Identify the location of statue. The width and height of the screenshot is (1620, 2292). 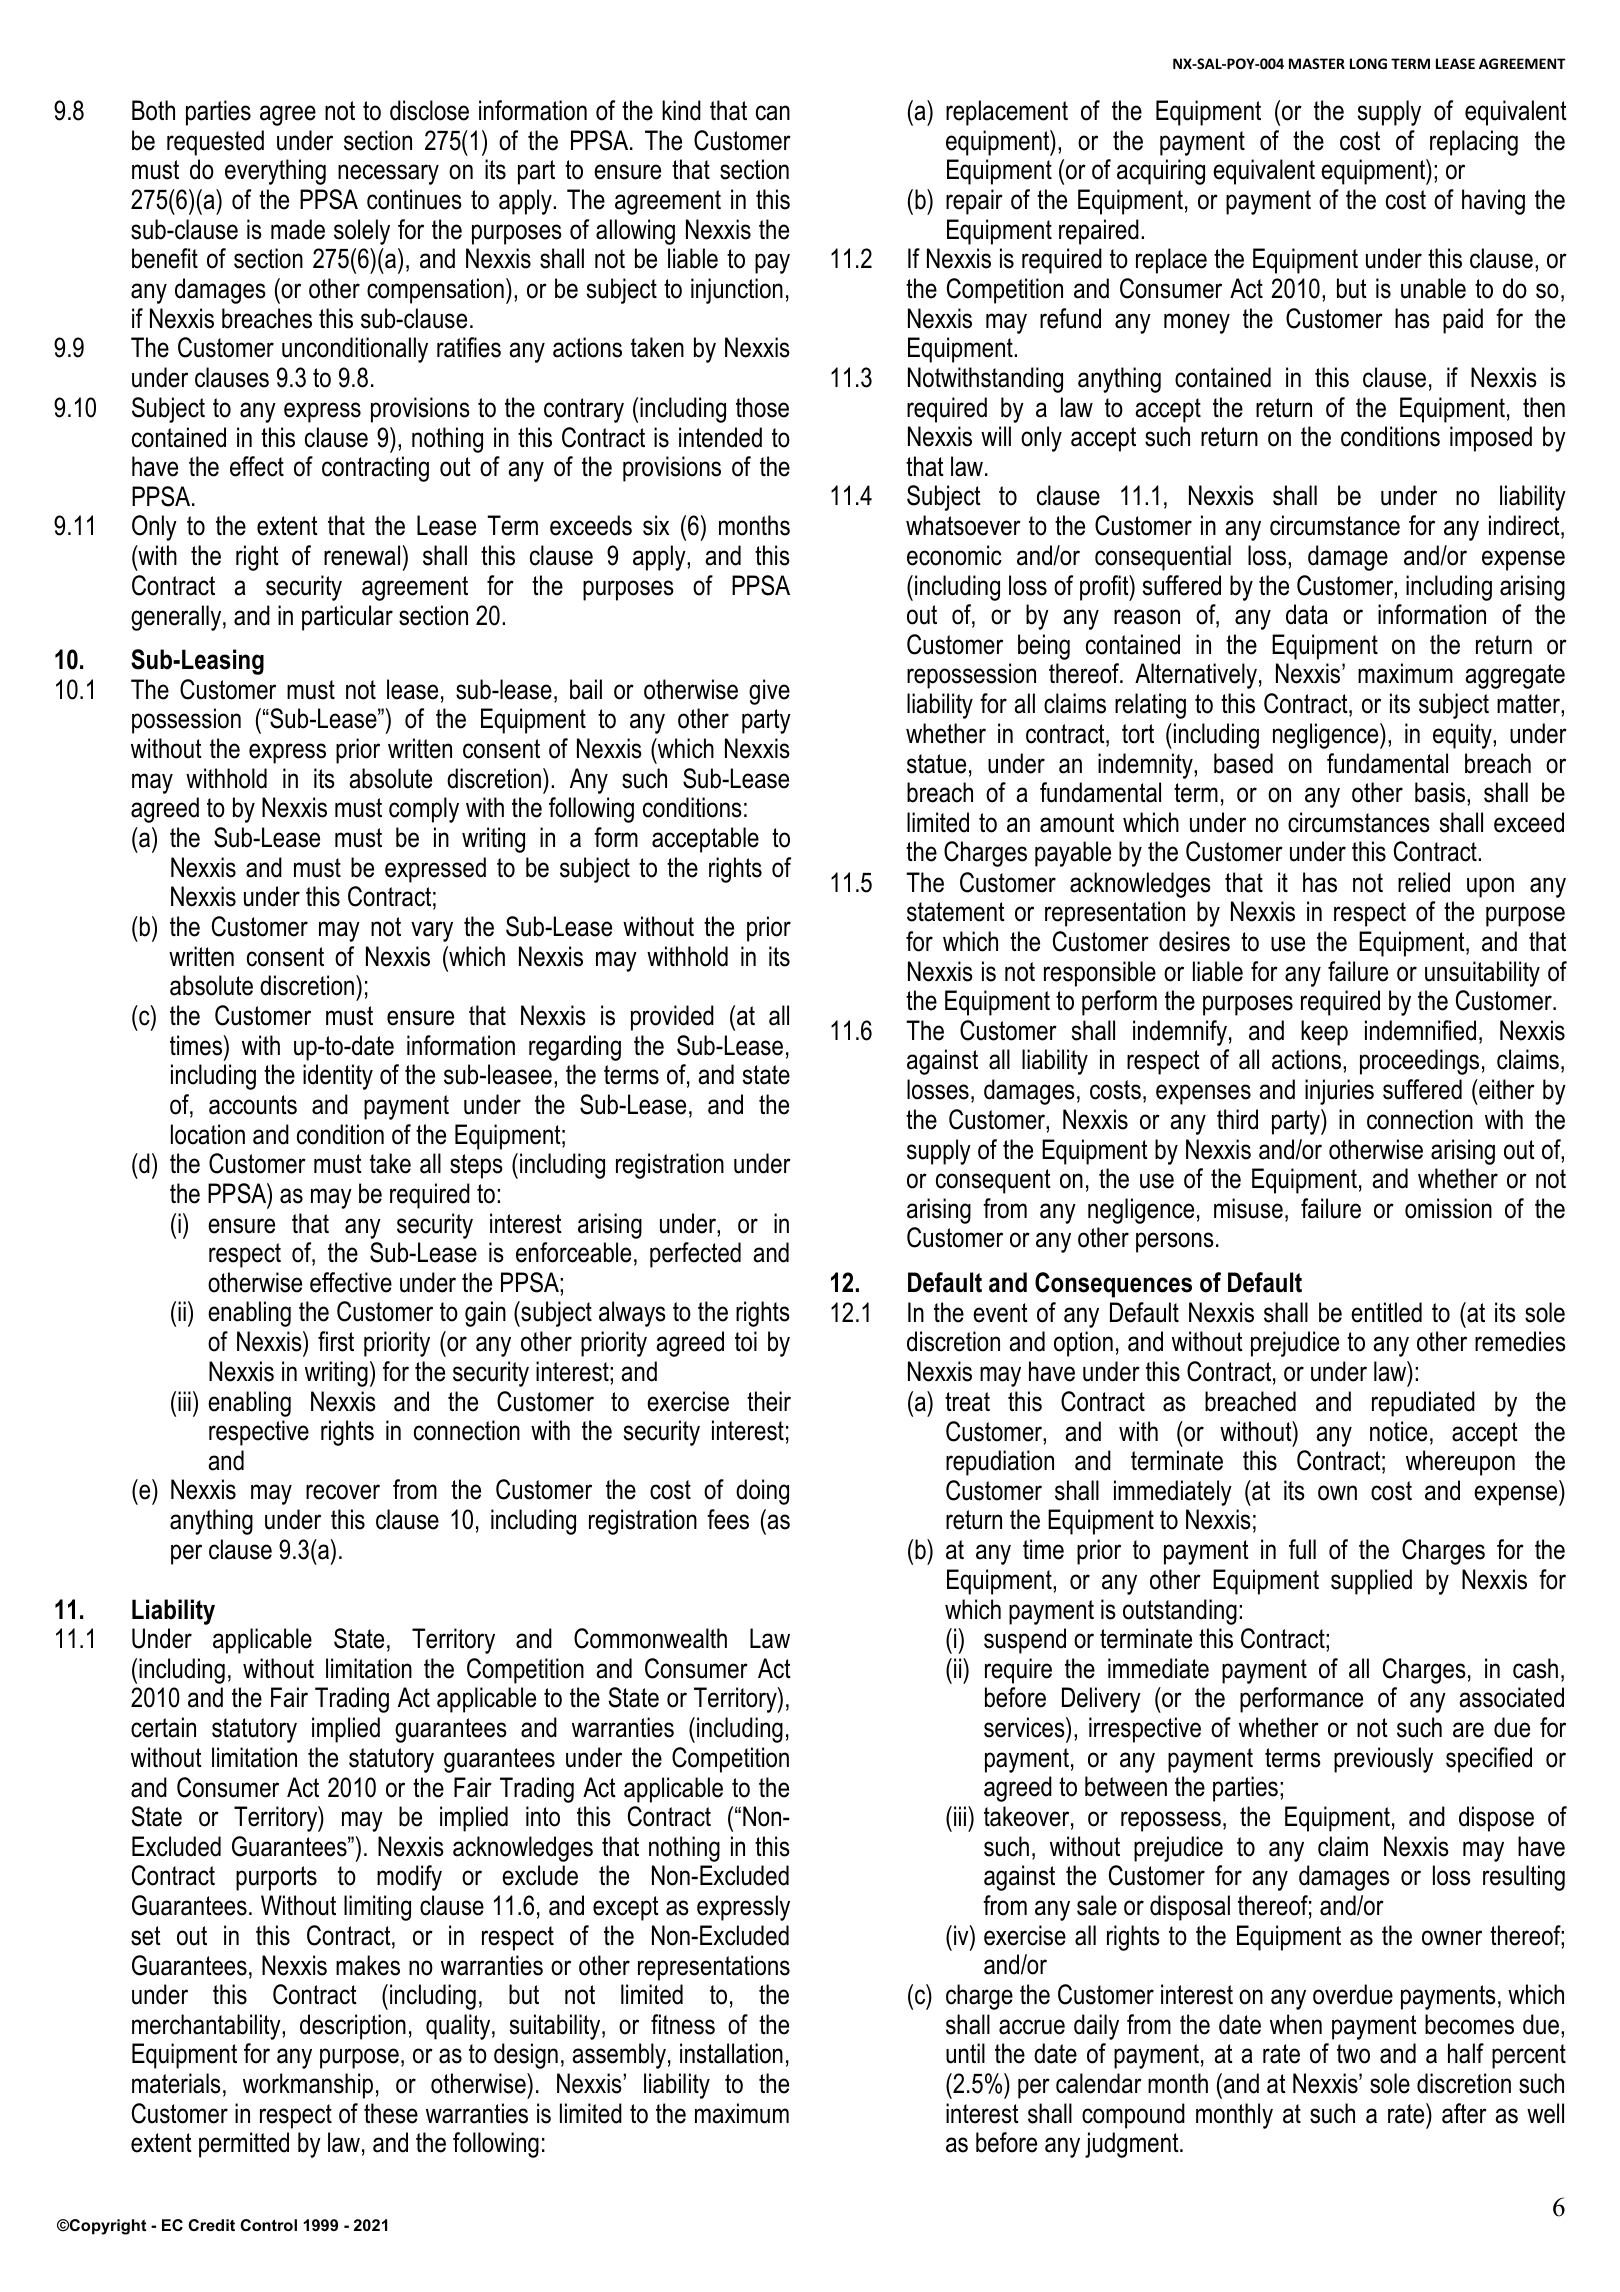
(936, 764).
